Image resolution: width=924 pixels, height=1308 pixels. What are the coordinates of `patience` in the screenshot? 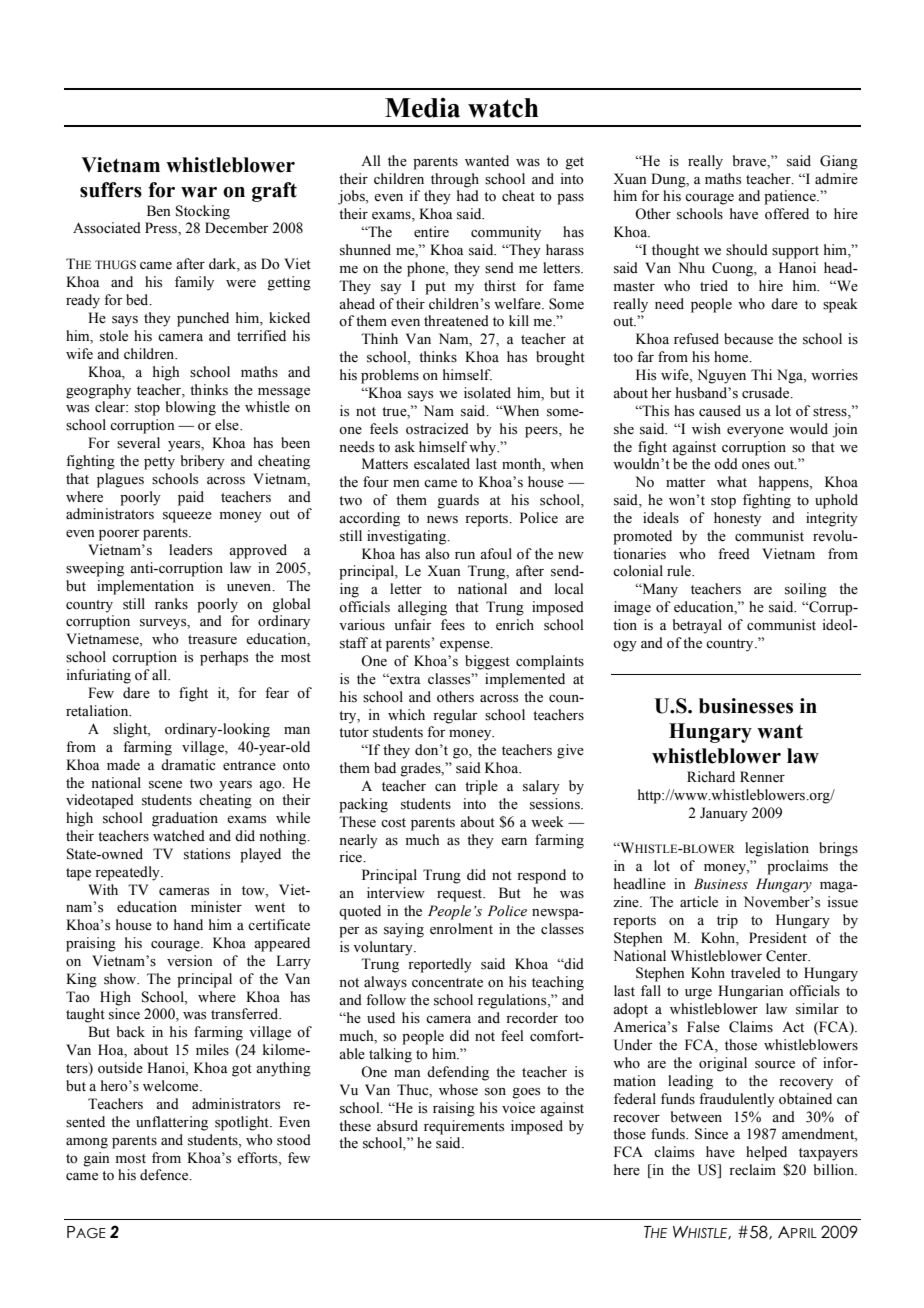 It's located at (791, 197).
